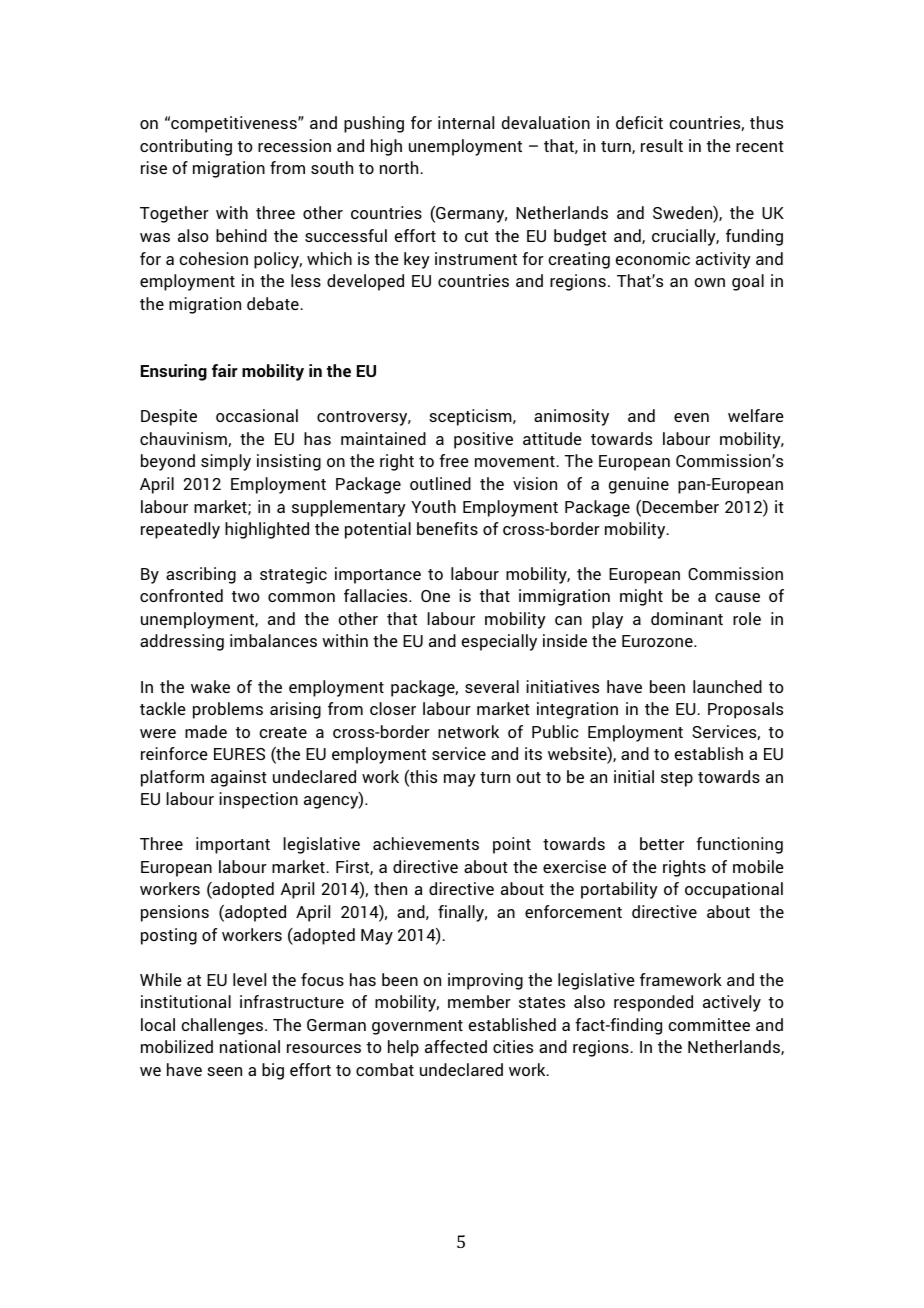 This screenshot has height=1308, width=924. What do you see at coordinates (223, 1026) in the screenshot?
I see `challenges` at bounding box center [223, 1026].
